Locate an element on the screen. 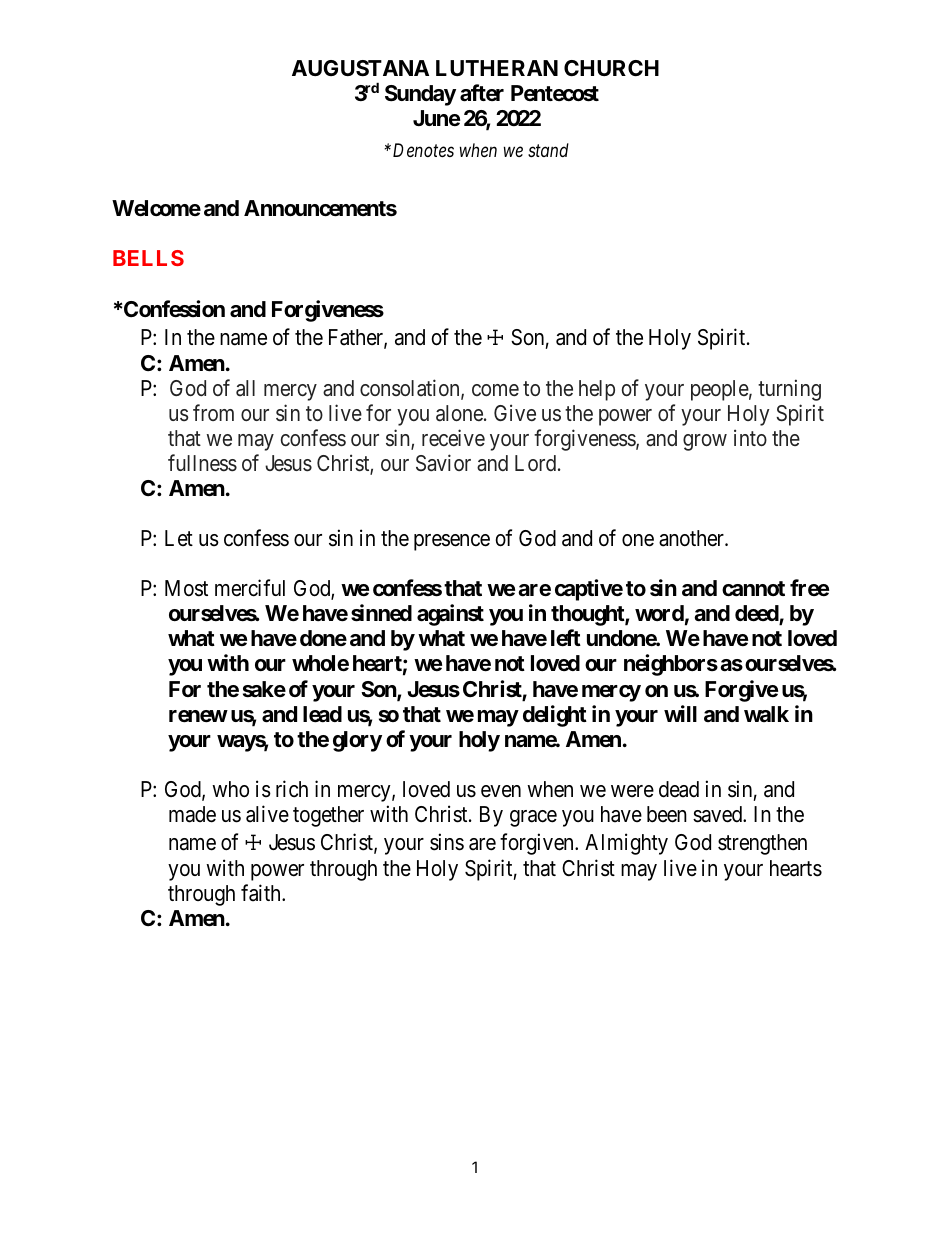 The height and width of the screenshot is (1233, 952). merciful is located at coordinates (250, 588).
